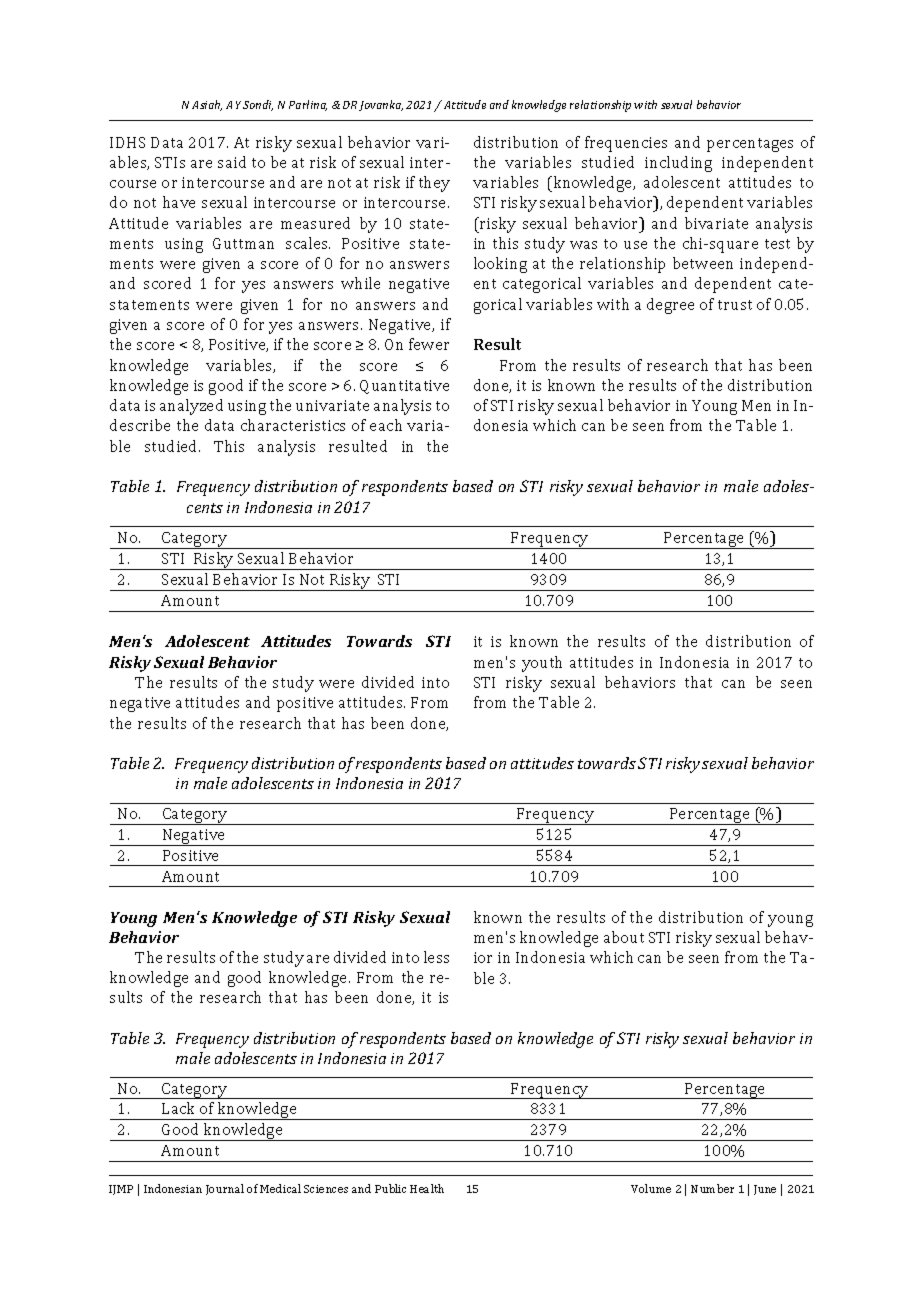  What do you see at coordinates (670, 306) in the screenshot?
I see `degree` at bounding box center [670, 306].
